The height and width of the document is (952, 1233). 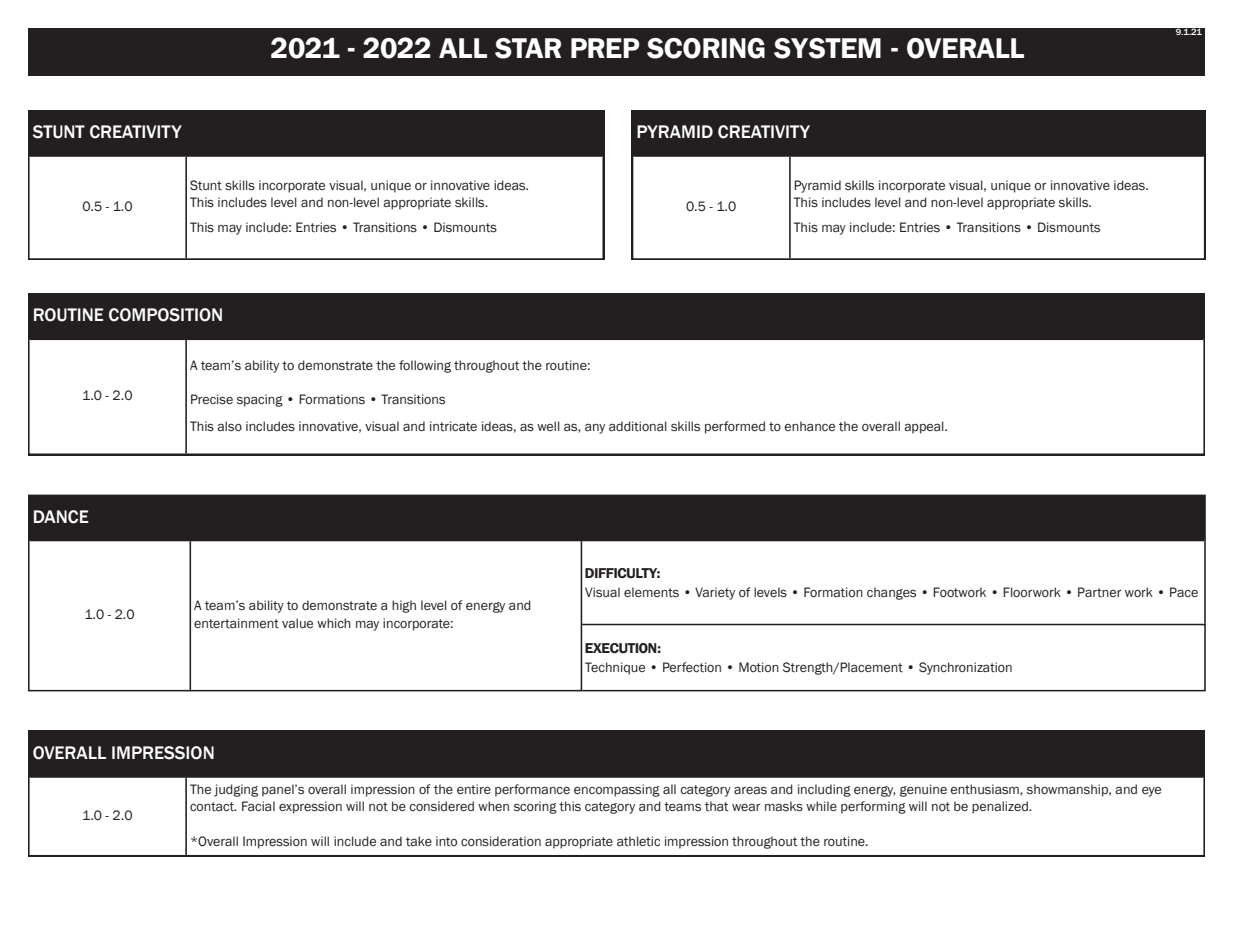 What do you see at coordinates (925, 427) in the document?
I see `appeal` at bounding box center [925, 427].
